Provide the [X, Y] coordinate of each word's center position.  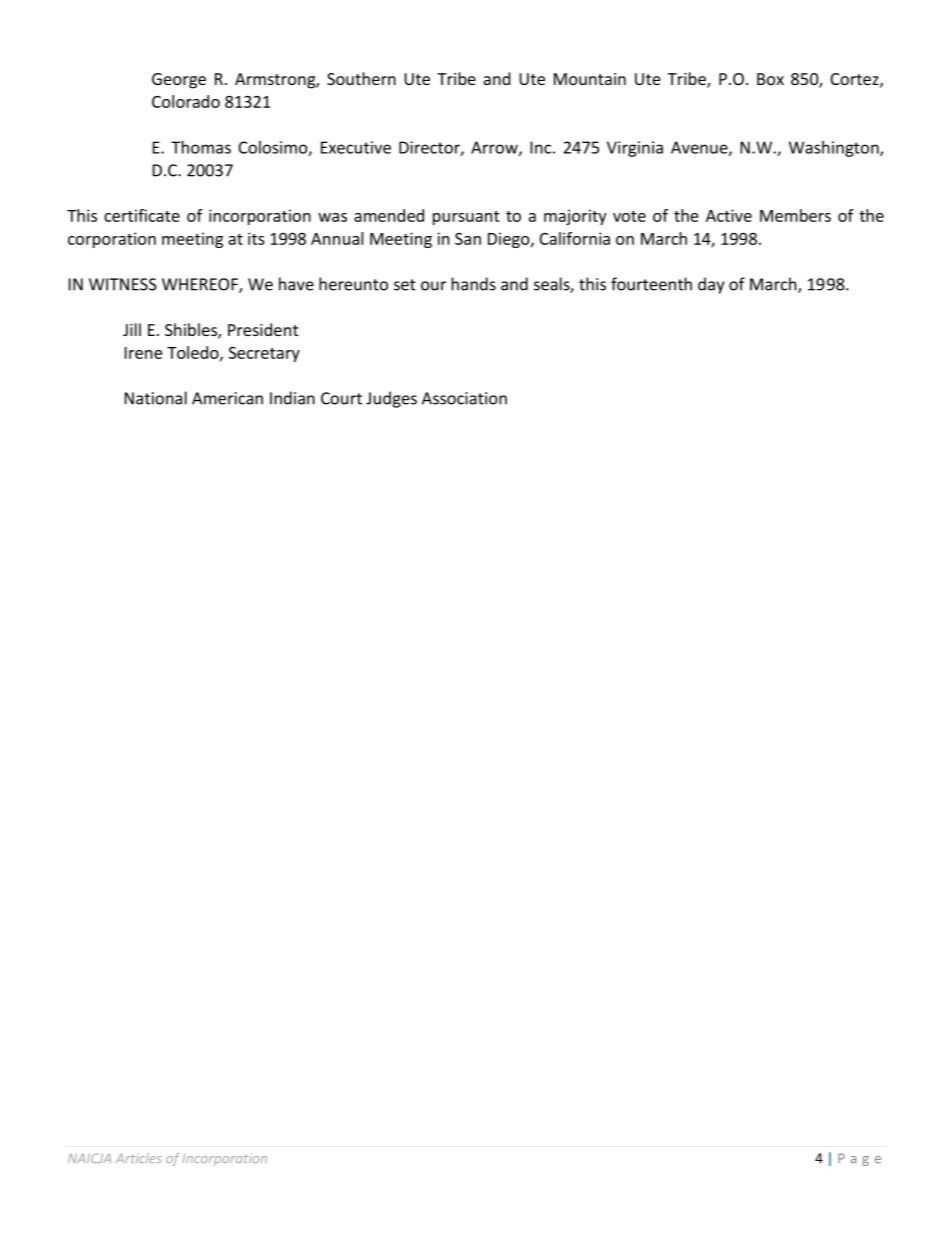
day [711, 285]
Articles [139, 1158]
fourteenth [651, 284]
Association [464, 398]
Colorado [186, 101]
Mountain [590, 79]
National [156, 398]
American [227, 398]
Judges [391, 399]
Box [770, 79]
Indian [292, 398]
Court [341, 398]
